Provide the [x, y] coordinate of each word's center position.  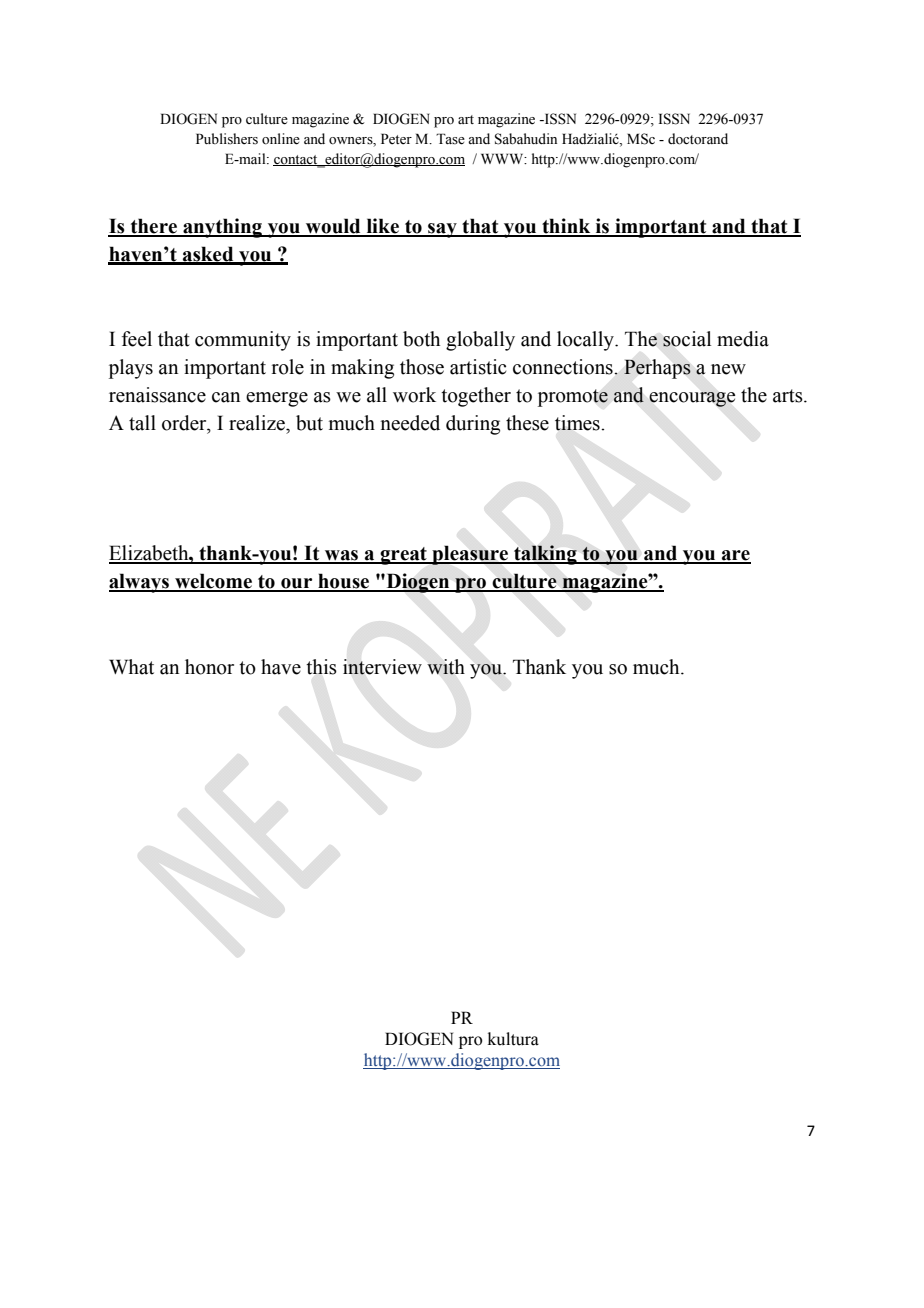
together [476, 397]
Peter [396, 139]
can [226, 397]
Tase [450, 139]
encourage [692, 399]
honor [209, 667]
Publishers [227, 139]
